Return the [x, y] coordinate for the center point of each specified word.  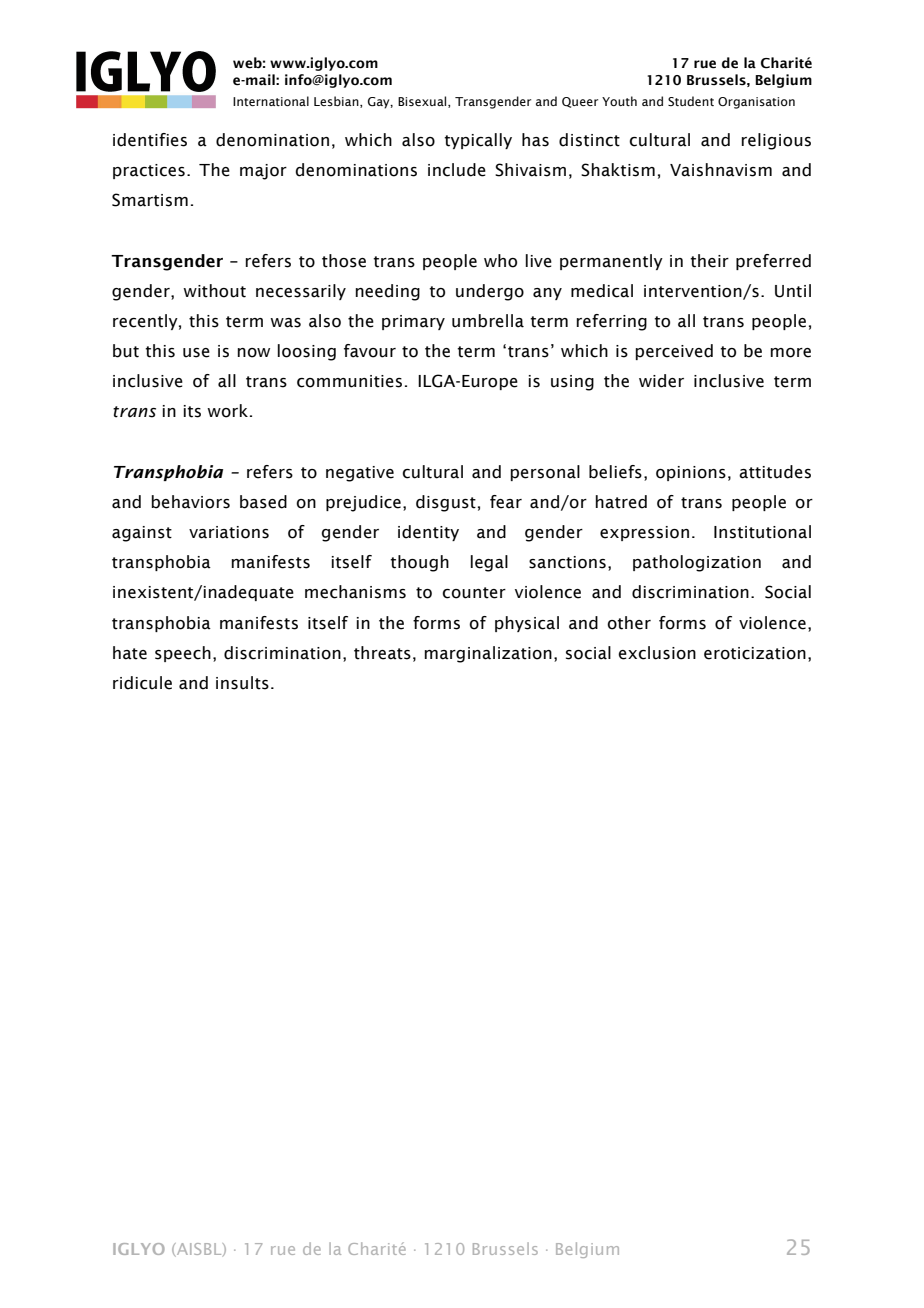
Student [691, 101]
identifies [150, 140]
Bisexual [423, 102]
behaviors [191, 502]
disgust [446, 503]
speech [183, 654]
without [214, 291]
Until [793, 291]
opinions [691, 473]
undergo [490, 292]
